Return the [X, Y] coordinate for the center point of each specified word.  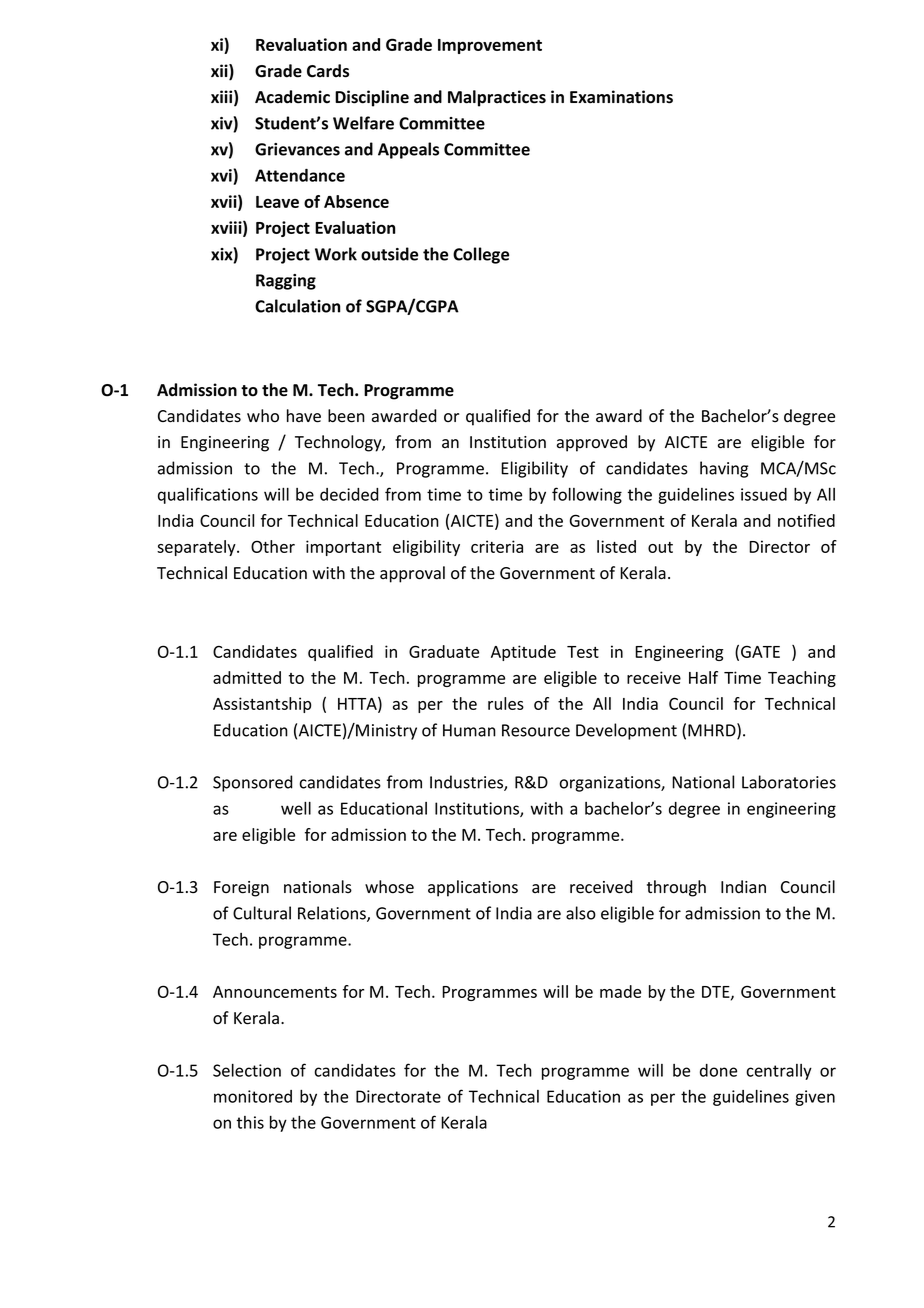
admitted [247, 677]
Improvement [490, 46]
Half [703, 677]
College [481, 255]
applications [473, 888]
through [676, 888]
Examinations [621, 97]
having [724, 469]
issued [764, 494]
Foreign [241, 889]
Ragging [286, 282]
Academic [292, 97]
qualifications [208, 495]
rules [506, 703]
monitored [253, 1096]
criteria [497, 546]
